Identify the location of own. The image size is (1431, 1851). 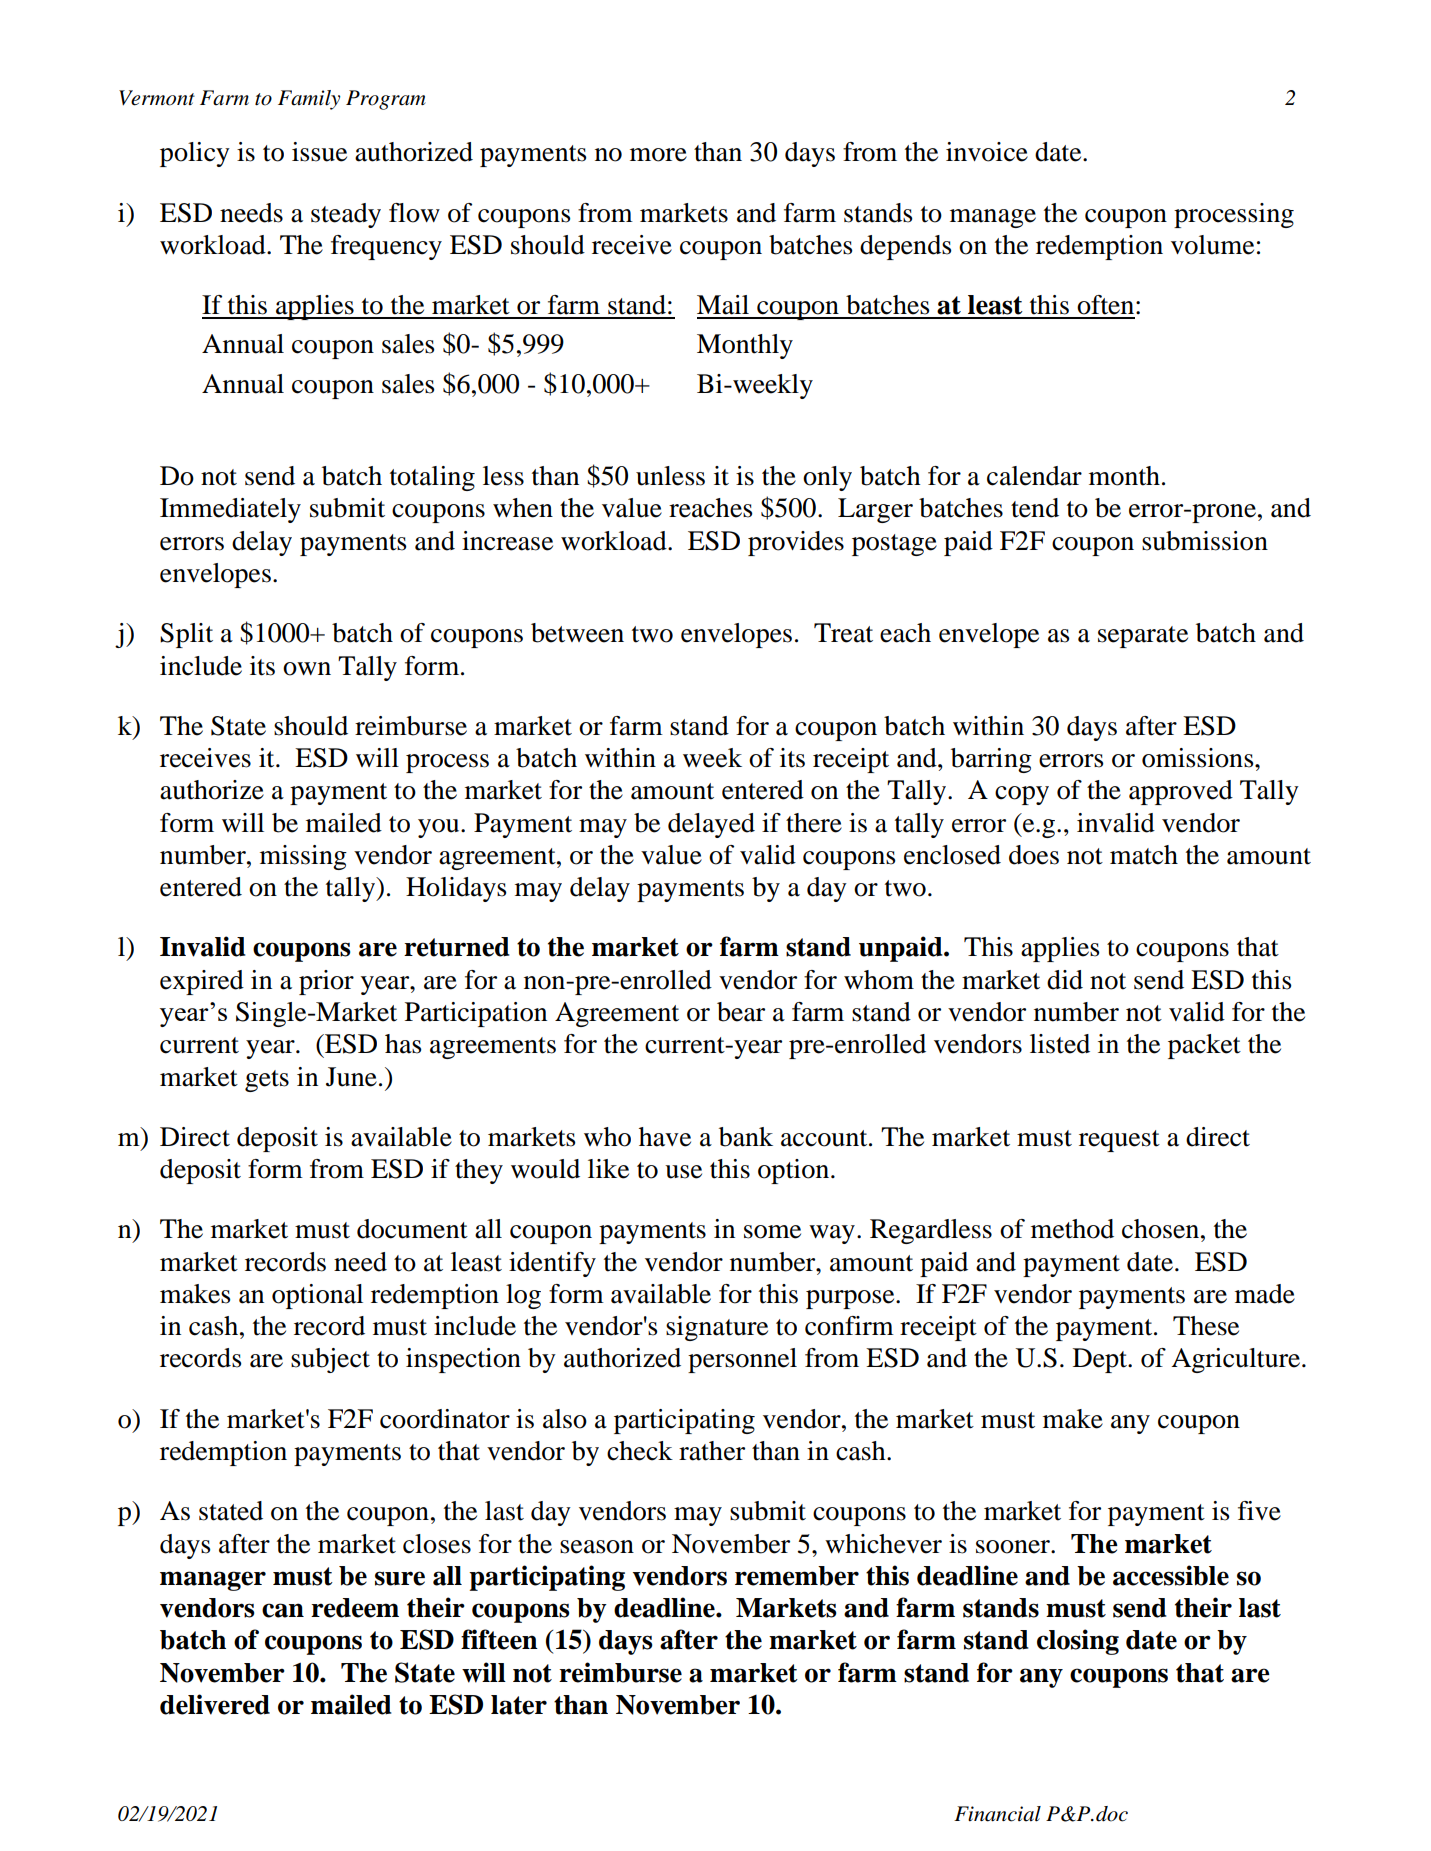
(307, 669).
